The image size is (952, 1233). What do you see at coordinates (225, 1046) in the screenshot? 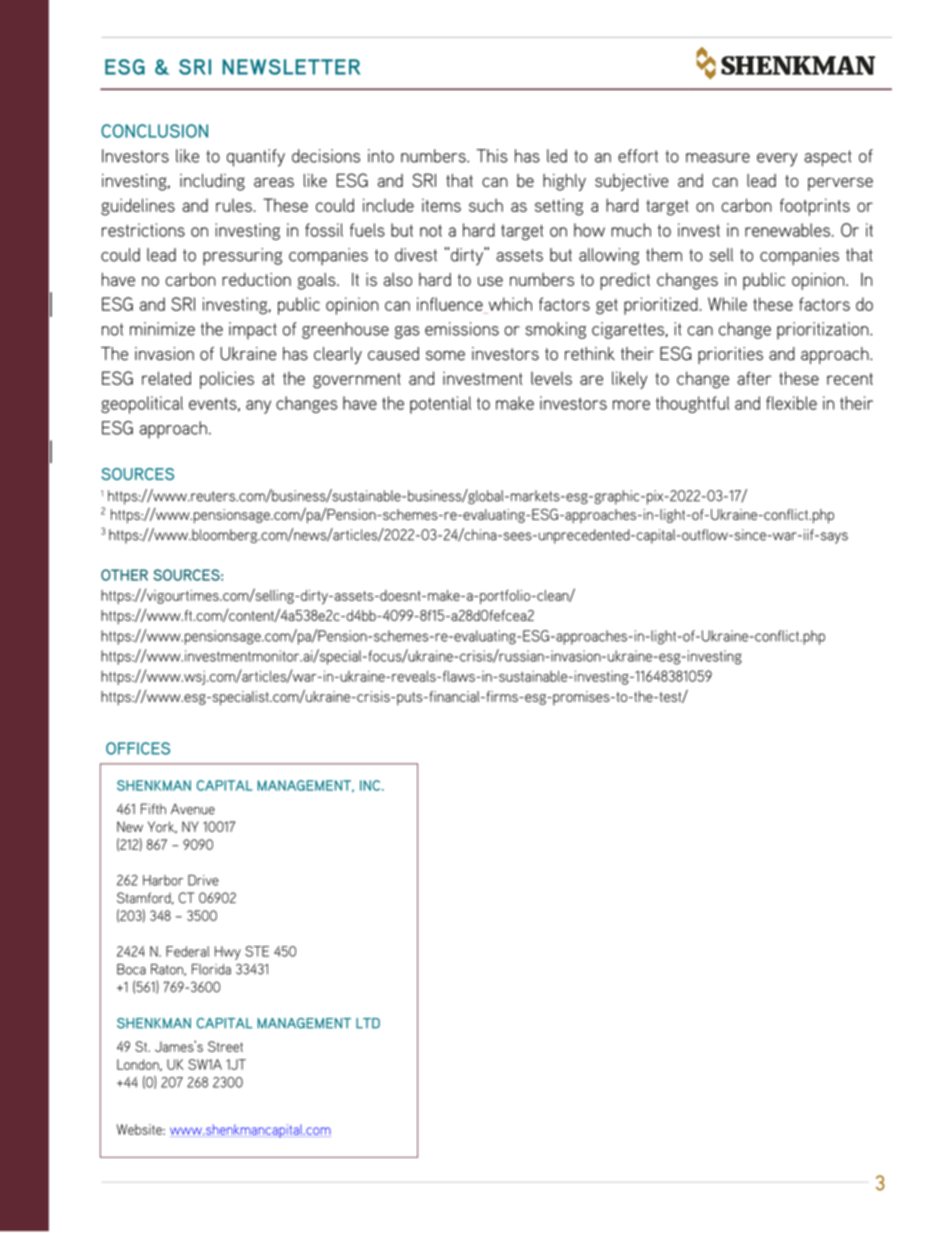
I see `Street` at bounding box center [225, 1046].
